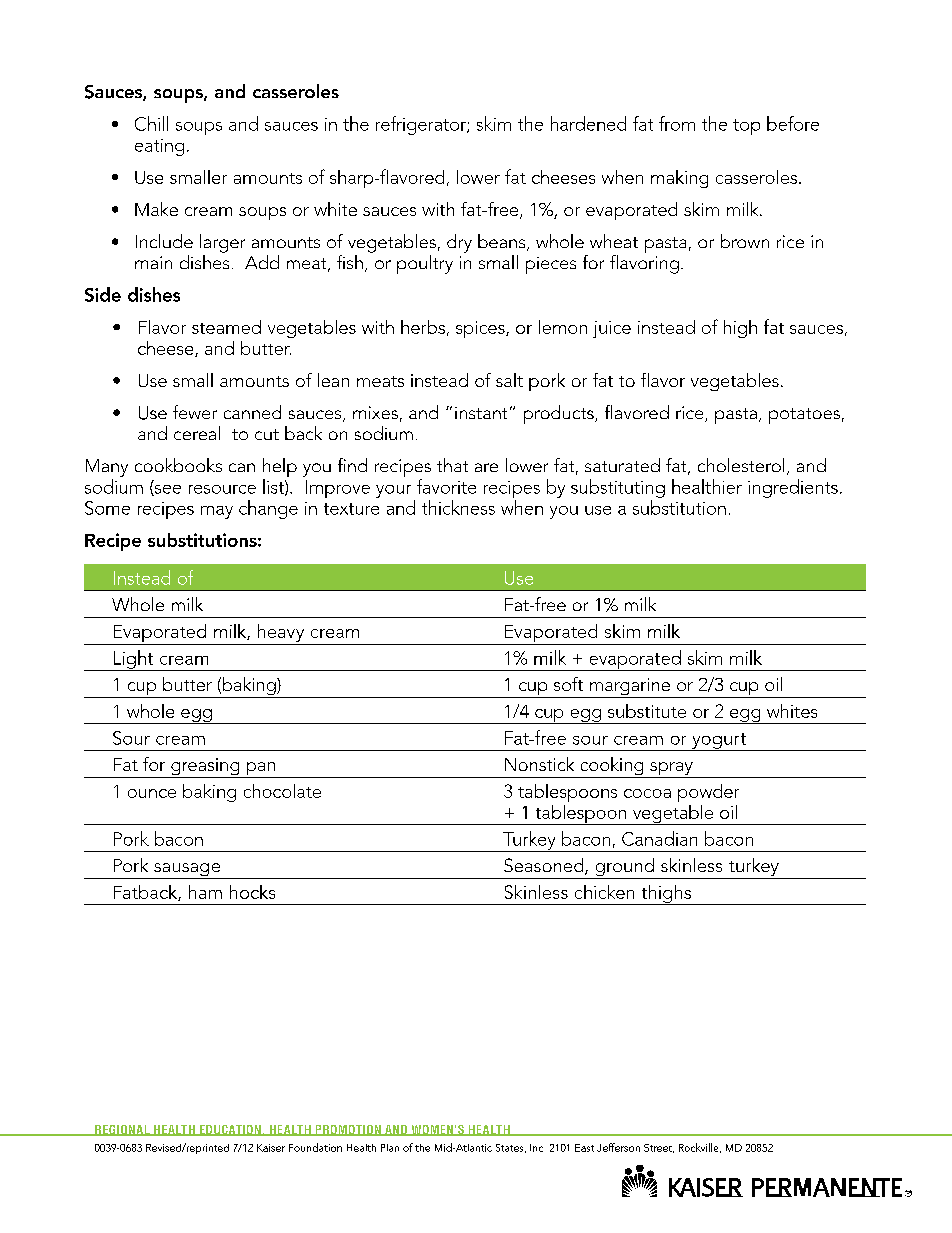 The height and width of the screenshot is (1233, 952). Describe the element at coordinates (452, 465) in the screenshot. I see `that` at that location.
